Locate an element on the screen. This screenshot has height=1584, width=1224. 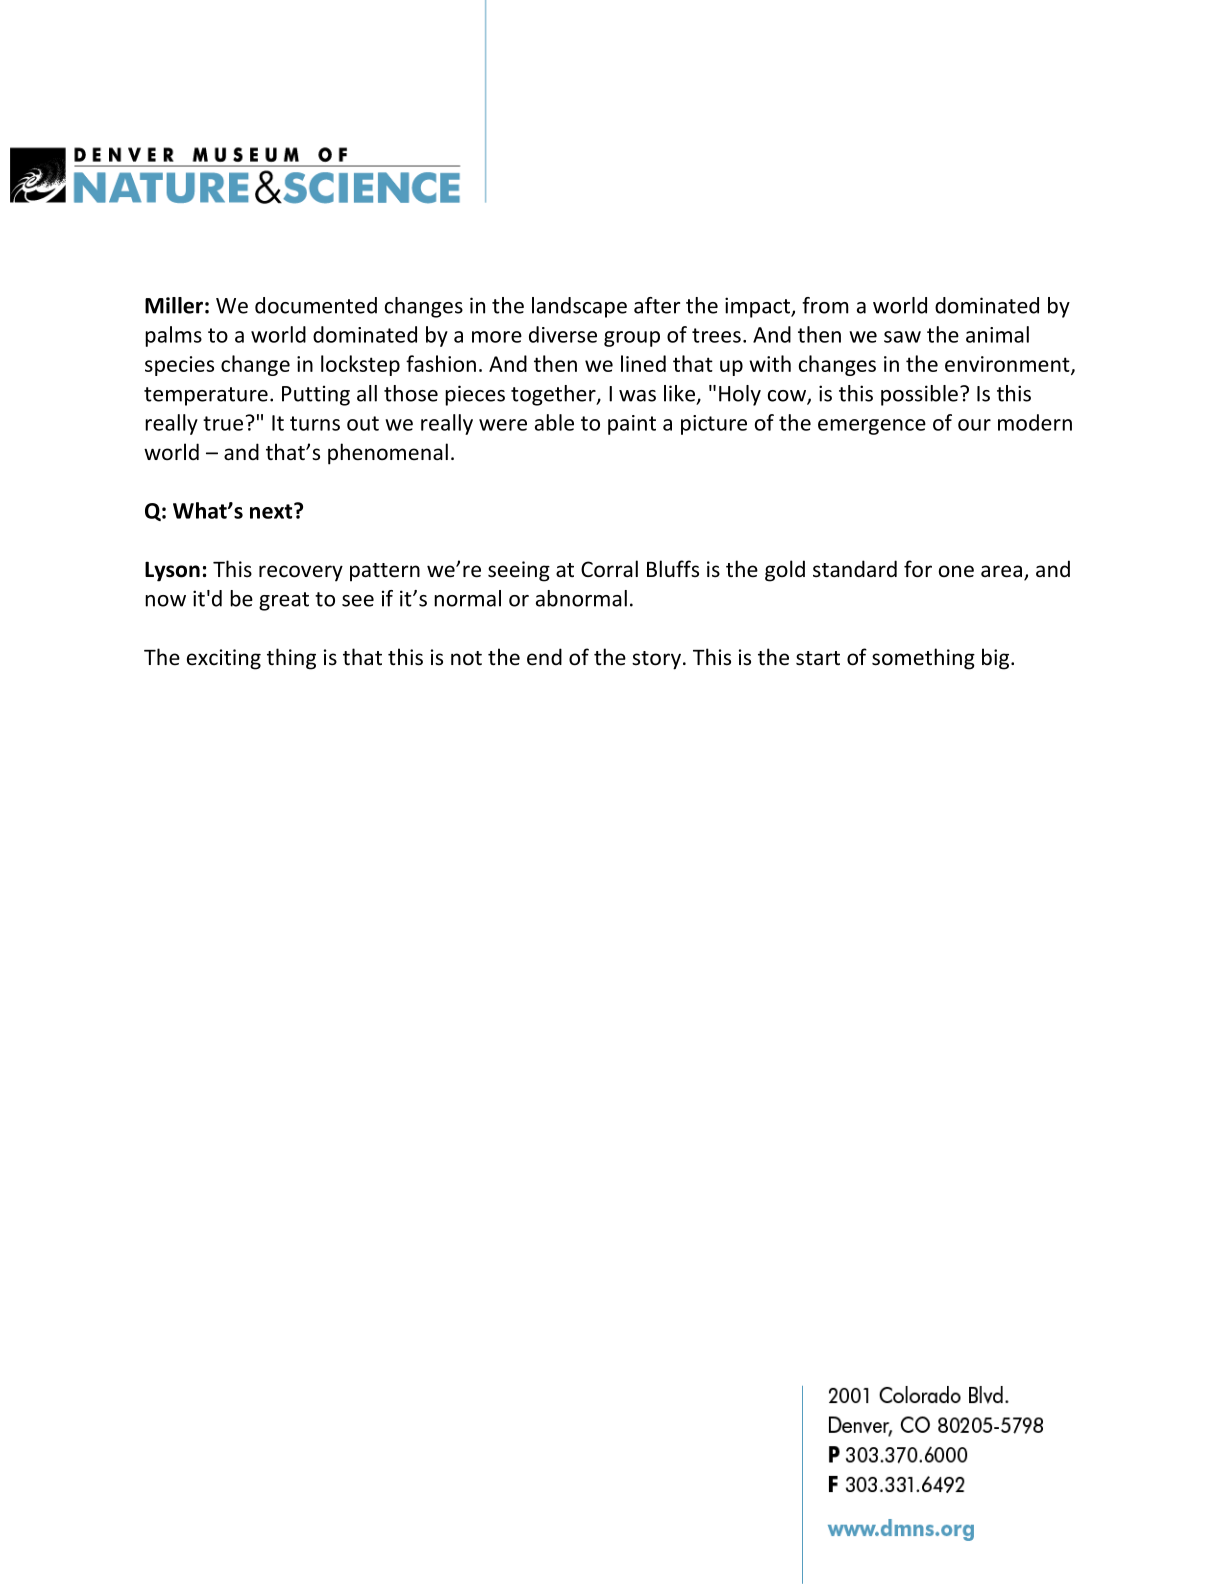
phenomenal is located at coordinates (388, 454).
